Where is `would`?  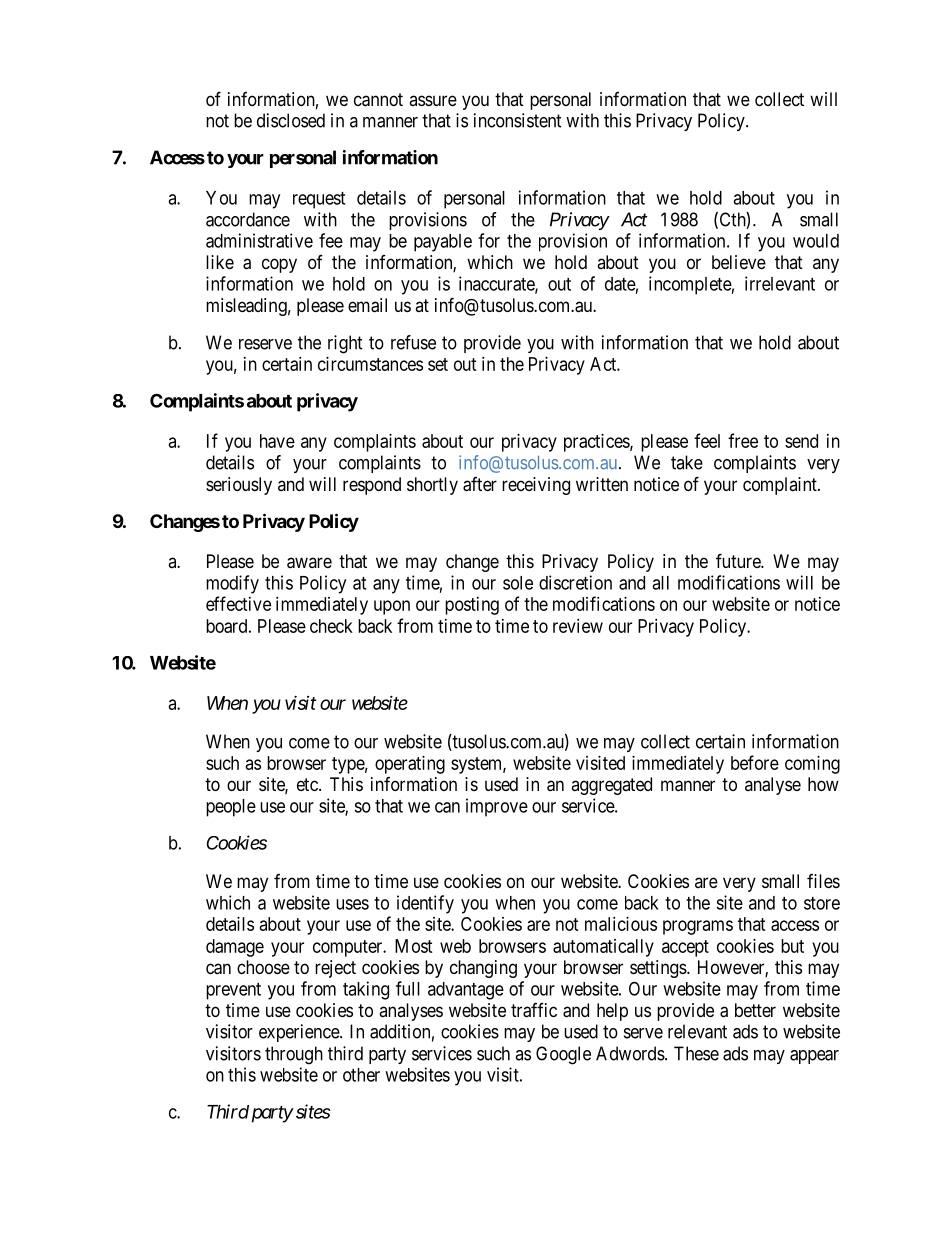 would is located at coordinates (816, 241).
